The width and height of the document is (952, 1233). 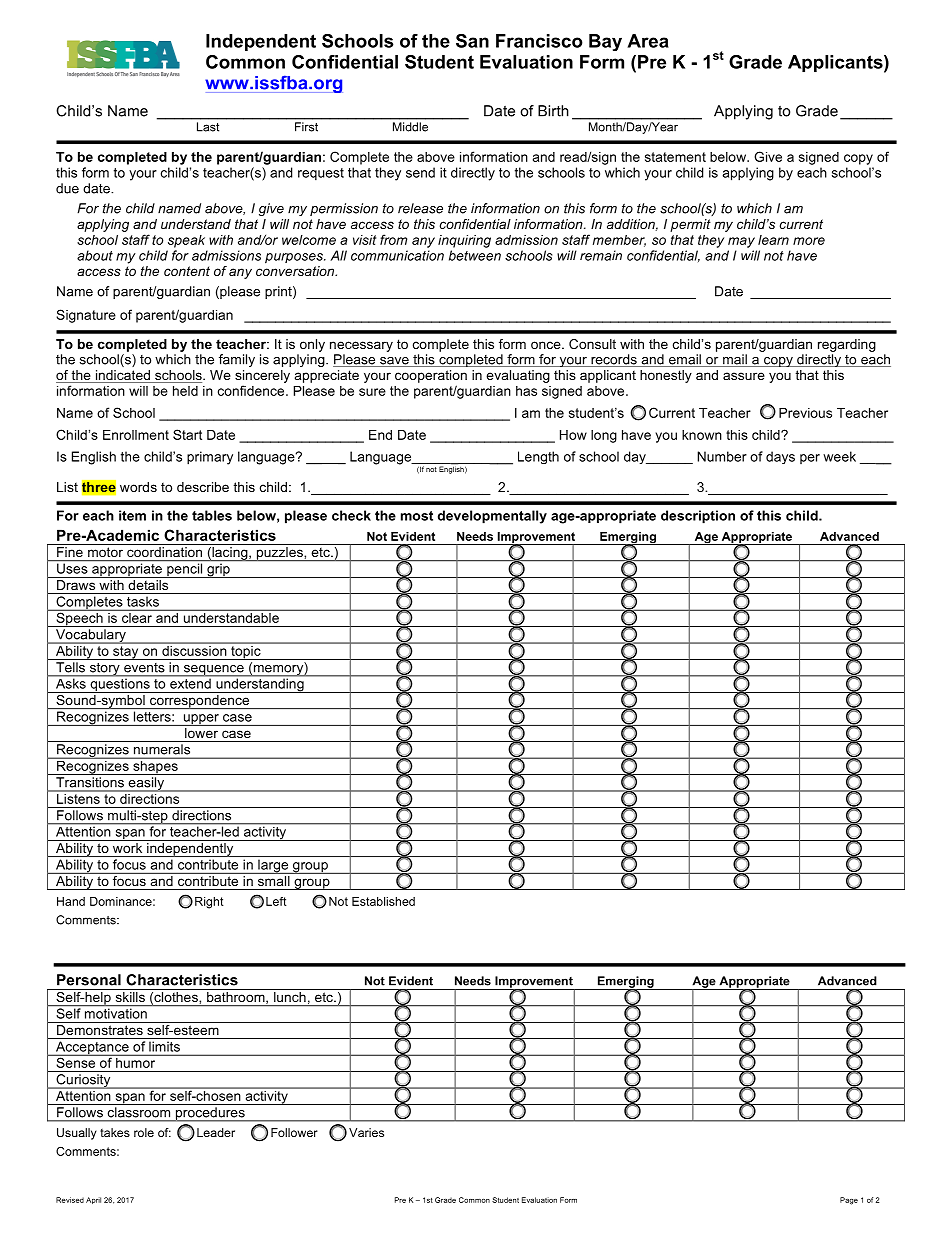 What do you see at coordinates (67, 188) in the document?
I see `due` at bounding box center [67, 188].
